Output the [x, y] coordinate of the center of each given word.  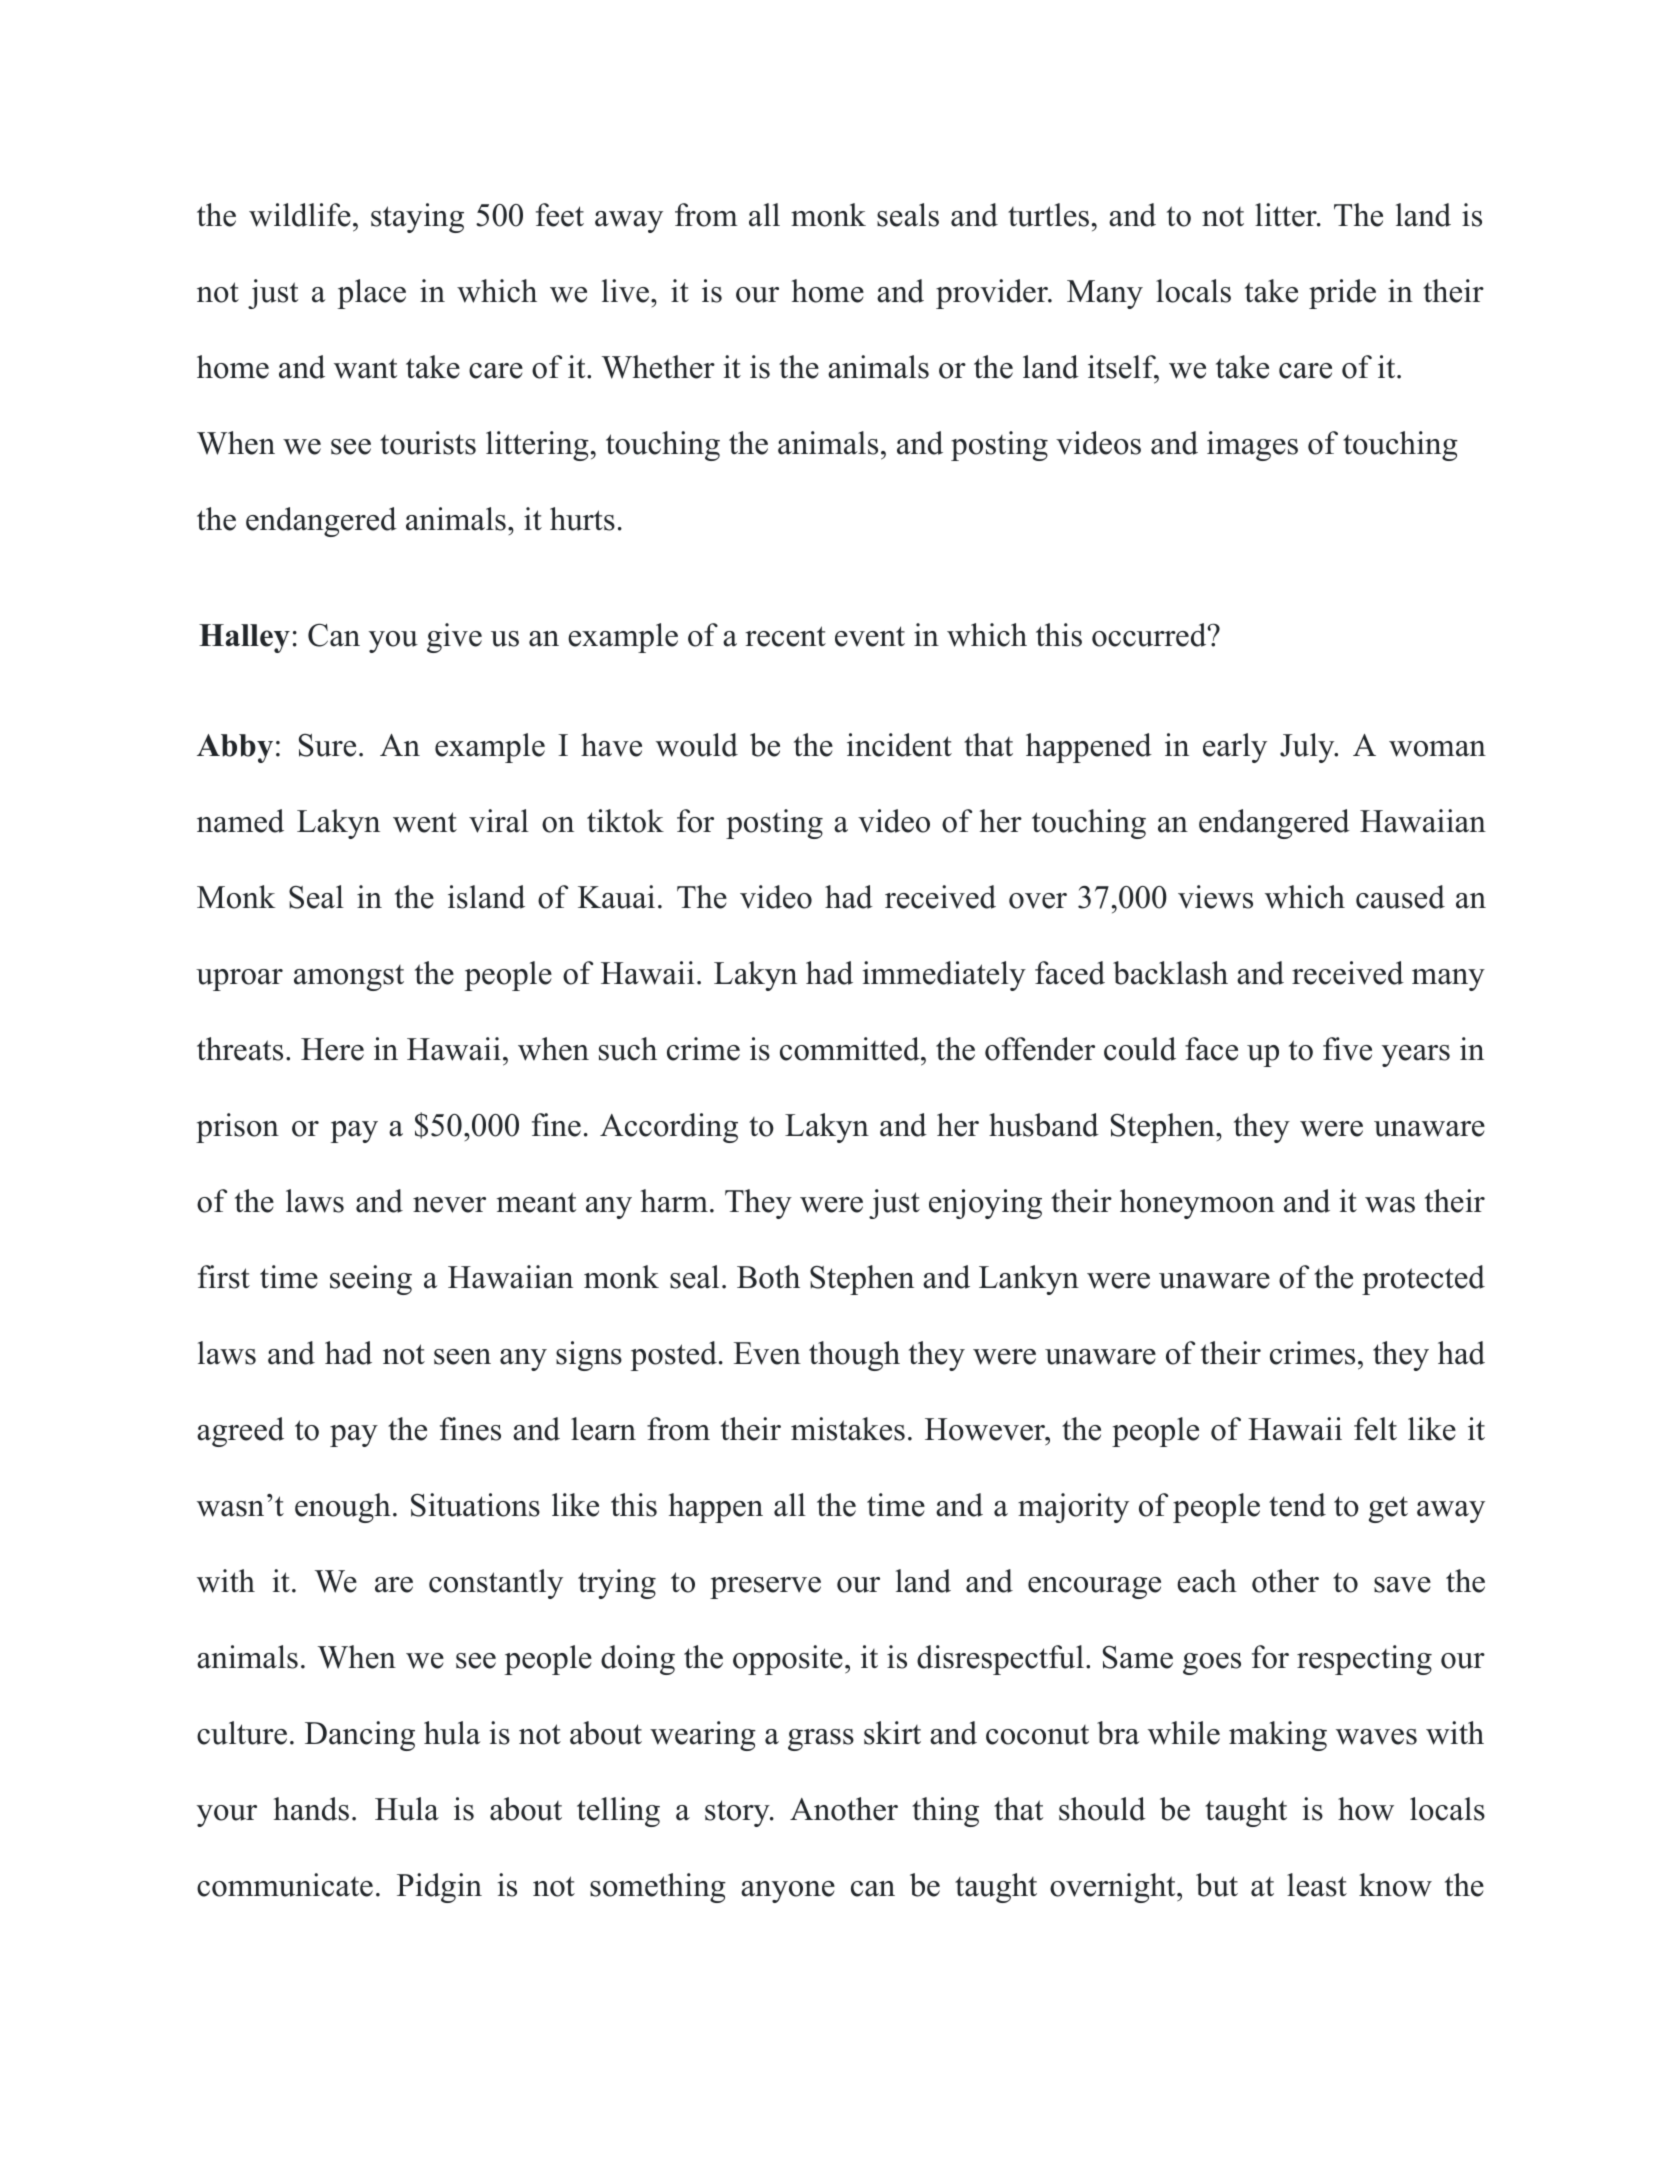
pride [1342, 294]
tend [1297, 1505]
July [1308, 748]
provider [993, 294]
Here [332, 1049]
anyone [788, 1892]
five [1347, 1049]
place [372, 294]
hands [311, 1809]
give [454, 638]
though [854, 1356]
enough [343, 1508]
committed [851, 1049]
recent [785, 636]
